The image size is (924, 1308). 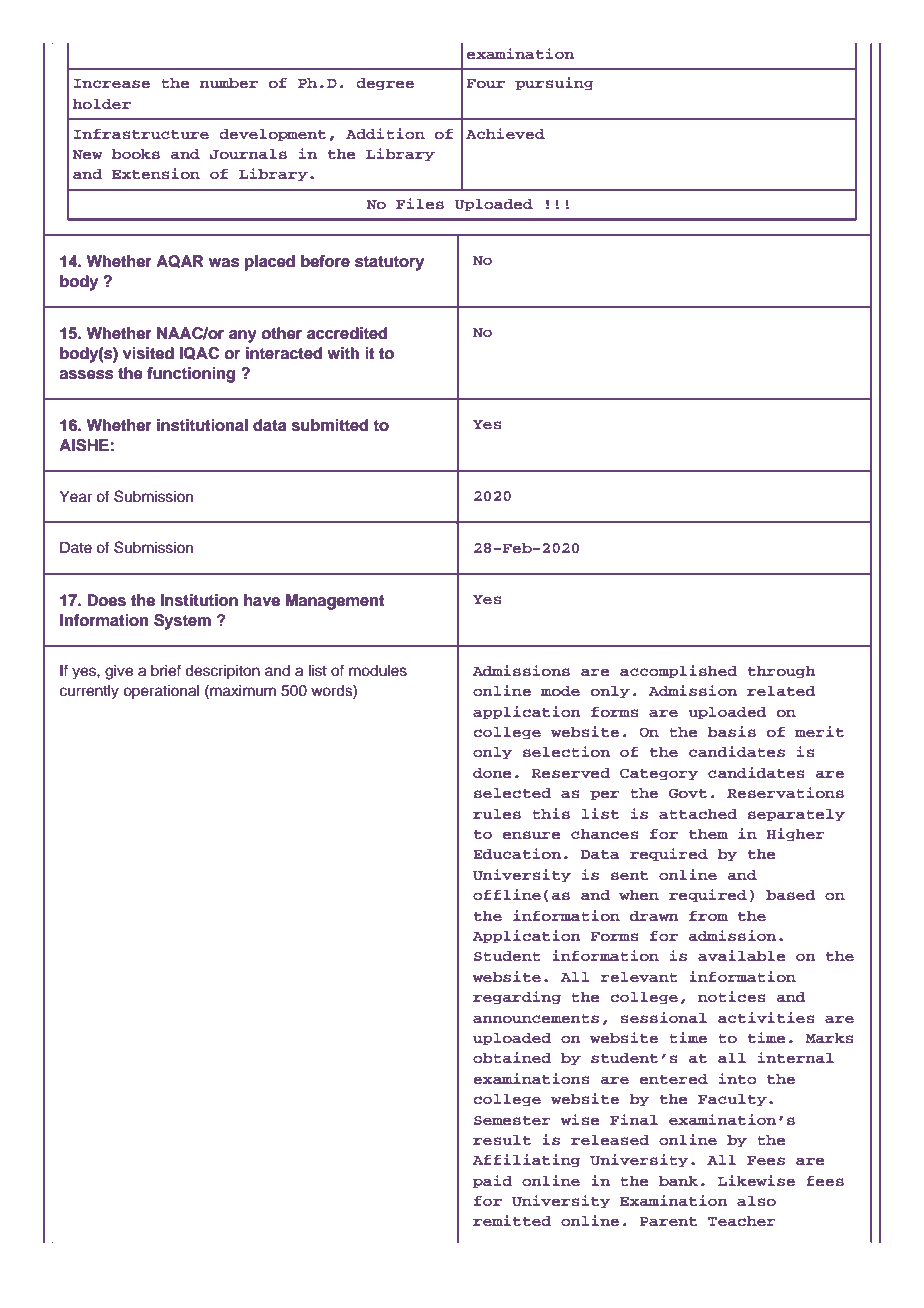 I want to click on Four, so click(x=486, y=83).
